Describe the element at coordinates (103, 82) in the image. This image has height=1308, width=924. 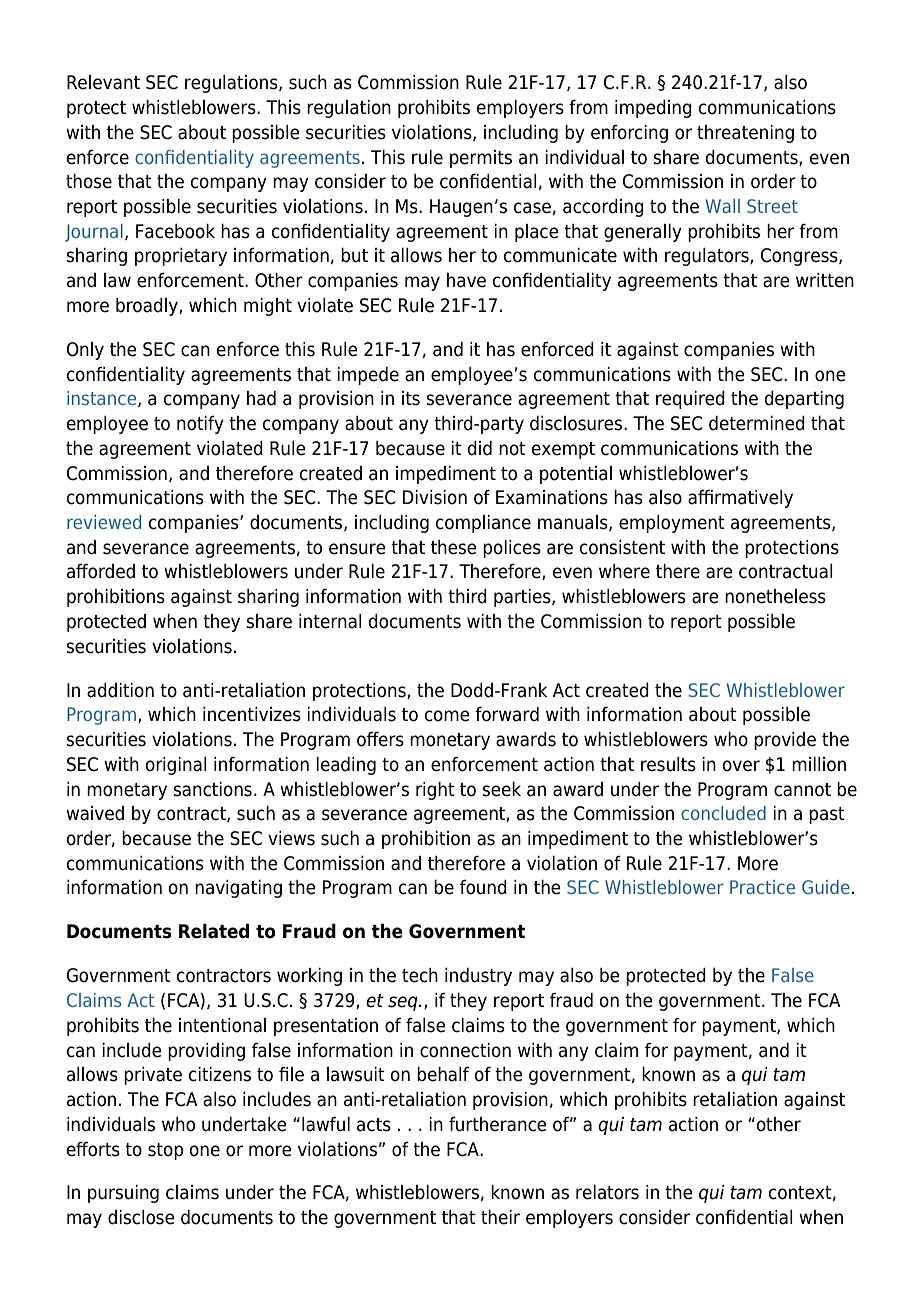
I see `Relevant` at that location.
